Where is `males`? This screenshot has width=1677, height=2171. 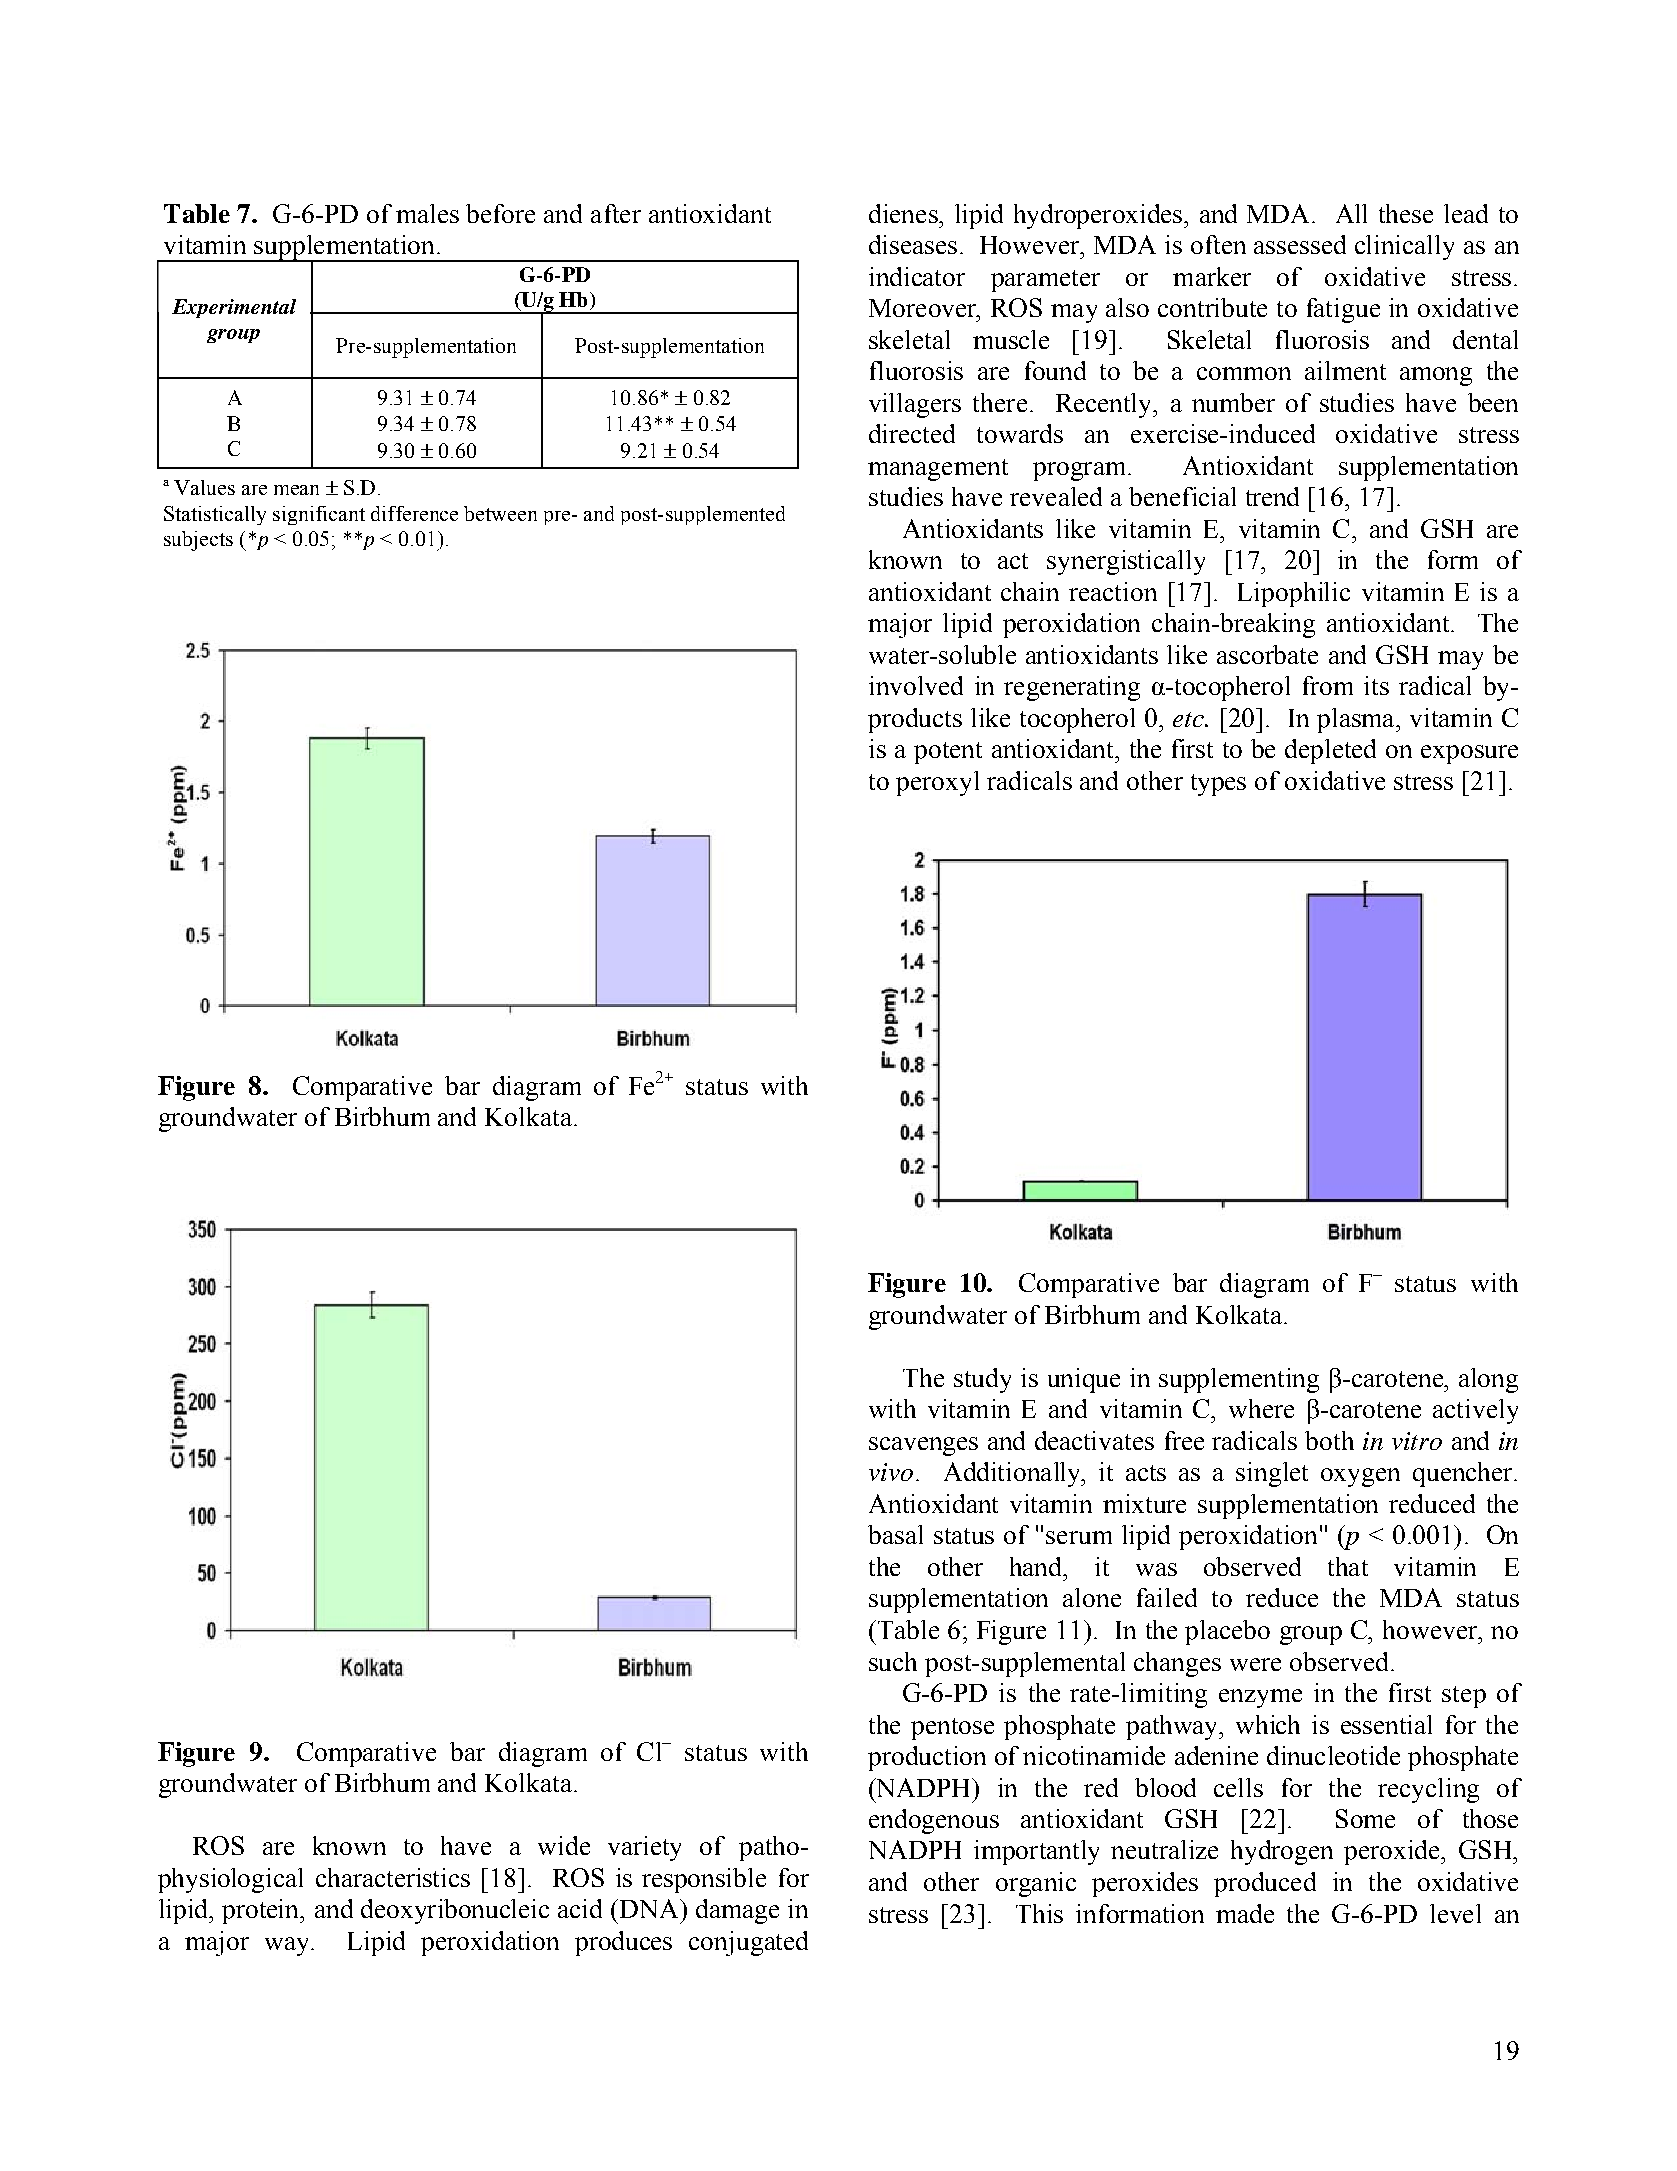 males is located at coordinates (427, 213).
